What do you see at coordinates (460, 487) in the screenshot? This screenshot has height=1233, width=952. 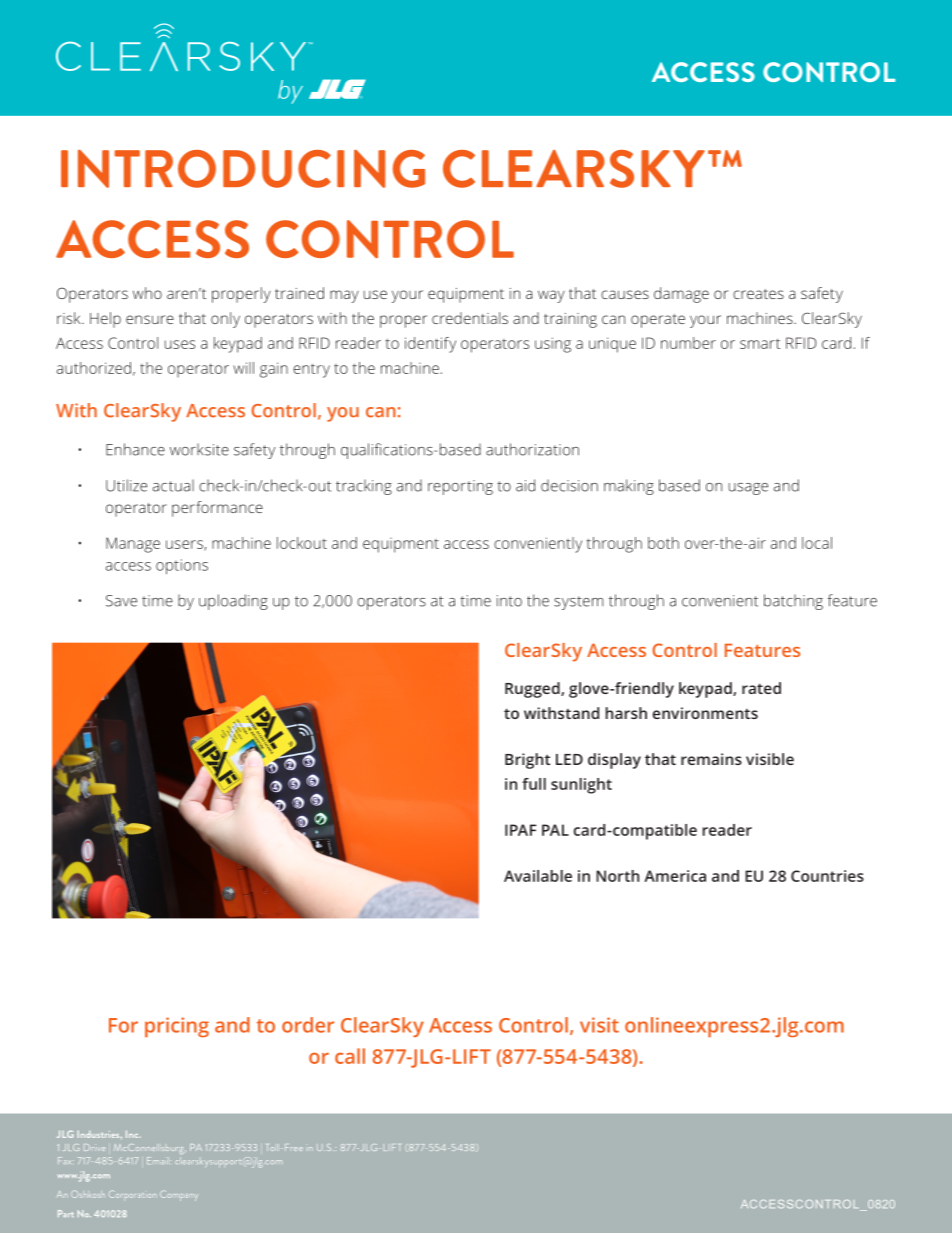 I see `reporting` at bounding box center [460, 487].
